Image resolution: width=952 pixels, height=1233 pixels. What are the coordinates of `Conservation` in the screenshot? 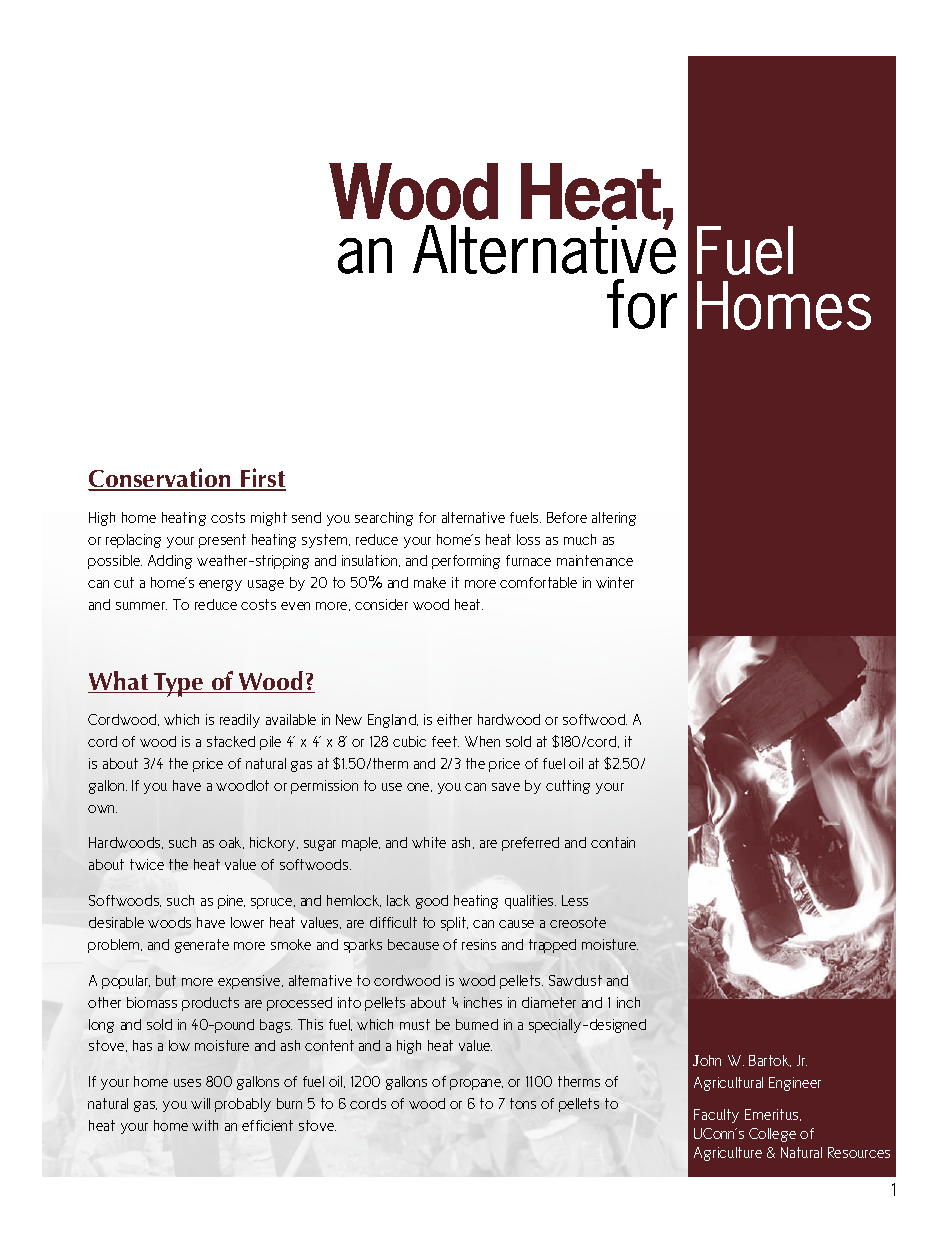 It's located at (160, 479).
